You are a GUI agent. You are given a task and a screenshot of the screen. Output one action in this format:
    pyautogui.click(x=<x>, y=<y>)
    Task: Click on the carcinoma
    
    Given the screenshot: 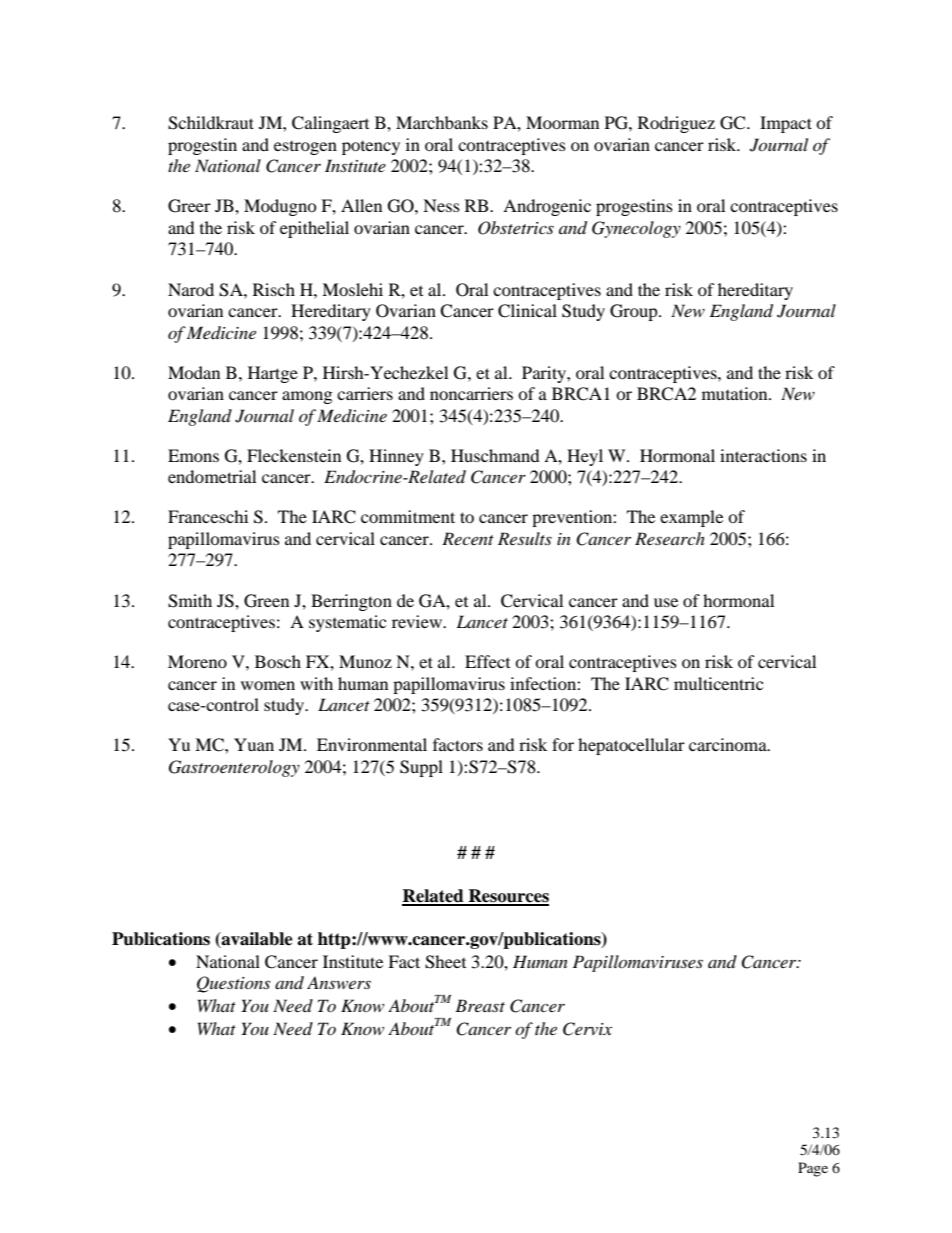 What is the action you would take?
    pyautogui.click(x=729, y=744)
